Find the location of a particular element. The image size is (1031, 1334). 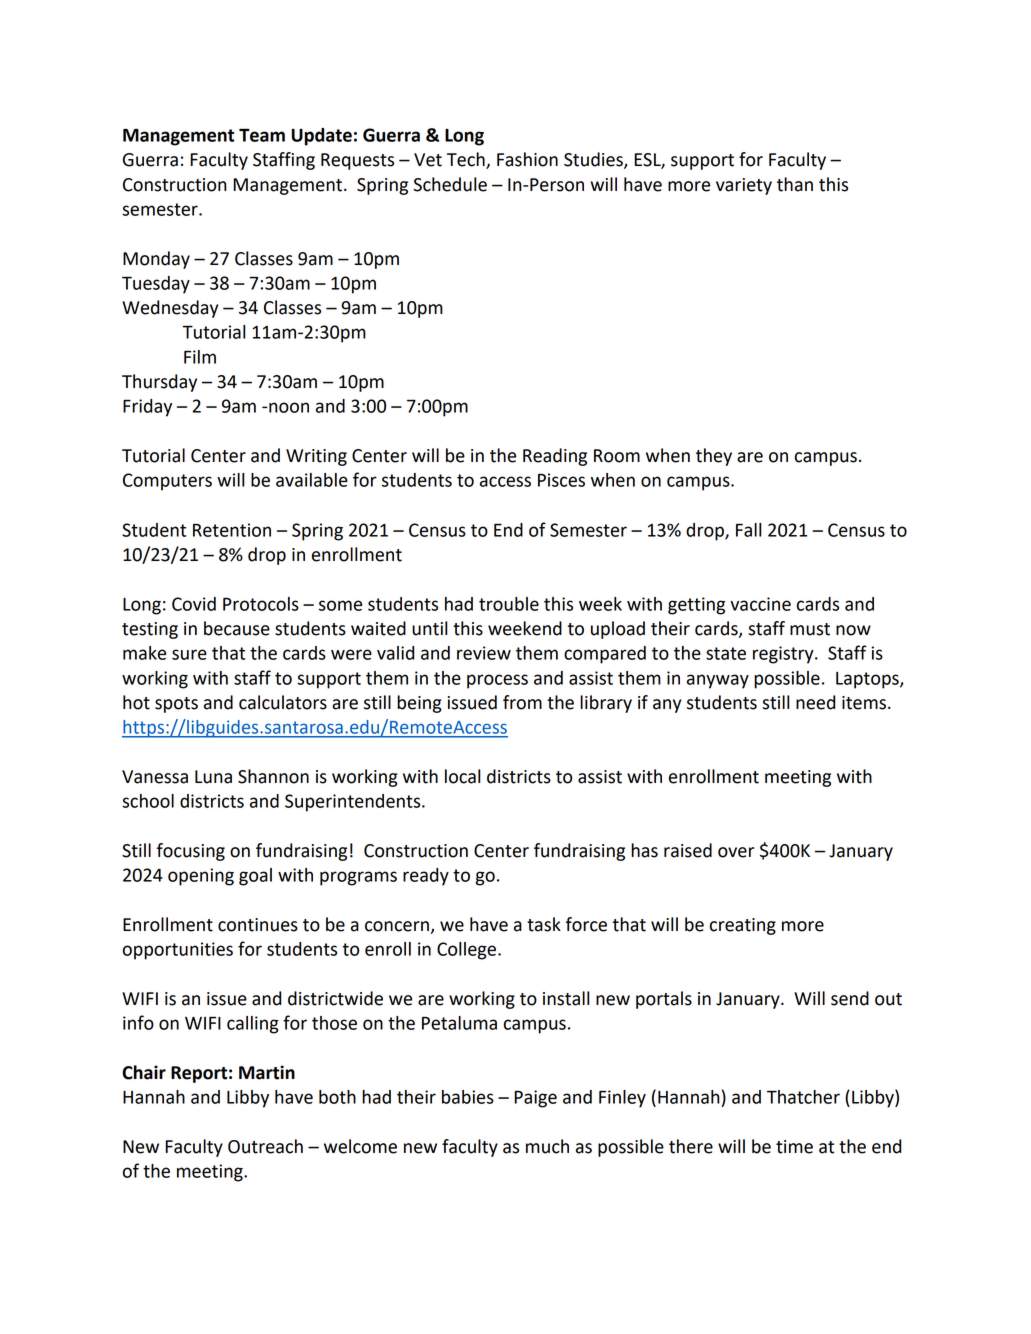

Paige is located at coordinates (535, 1099).
